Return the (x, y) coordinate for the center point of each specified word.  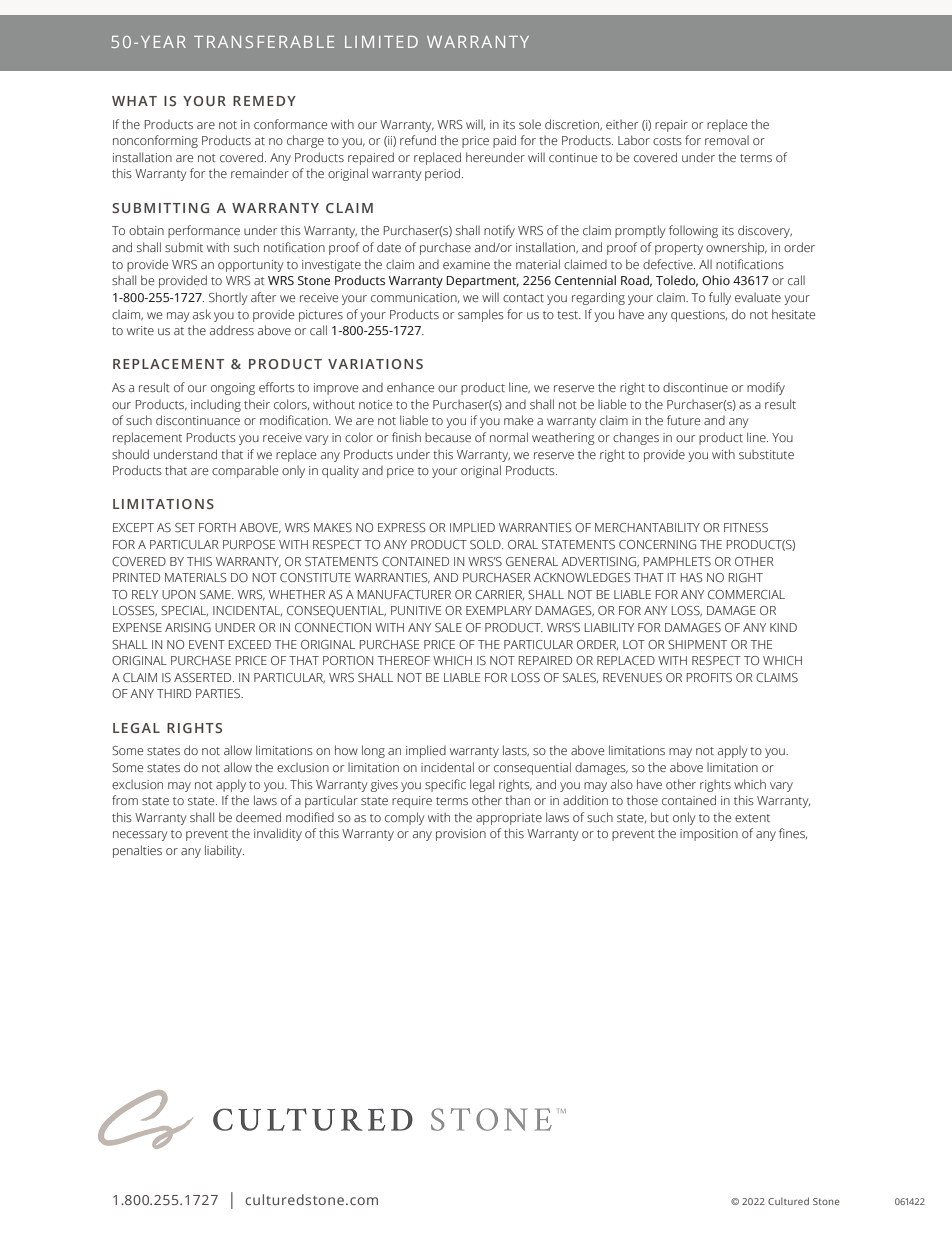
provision (461, 835)
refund (418, 140)
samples (481, 315)
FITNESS (746, 527)
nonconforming (155, 141)
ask (202, 314)
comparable (245, 471)
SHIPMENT (697, 644)
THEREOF (404, 660)
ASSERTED (204, 677)
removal (727, 140)
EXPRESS (402, 527)
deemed (258, 817)
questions (699, 316)
